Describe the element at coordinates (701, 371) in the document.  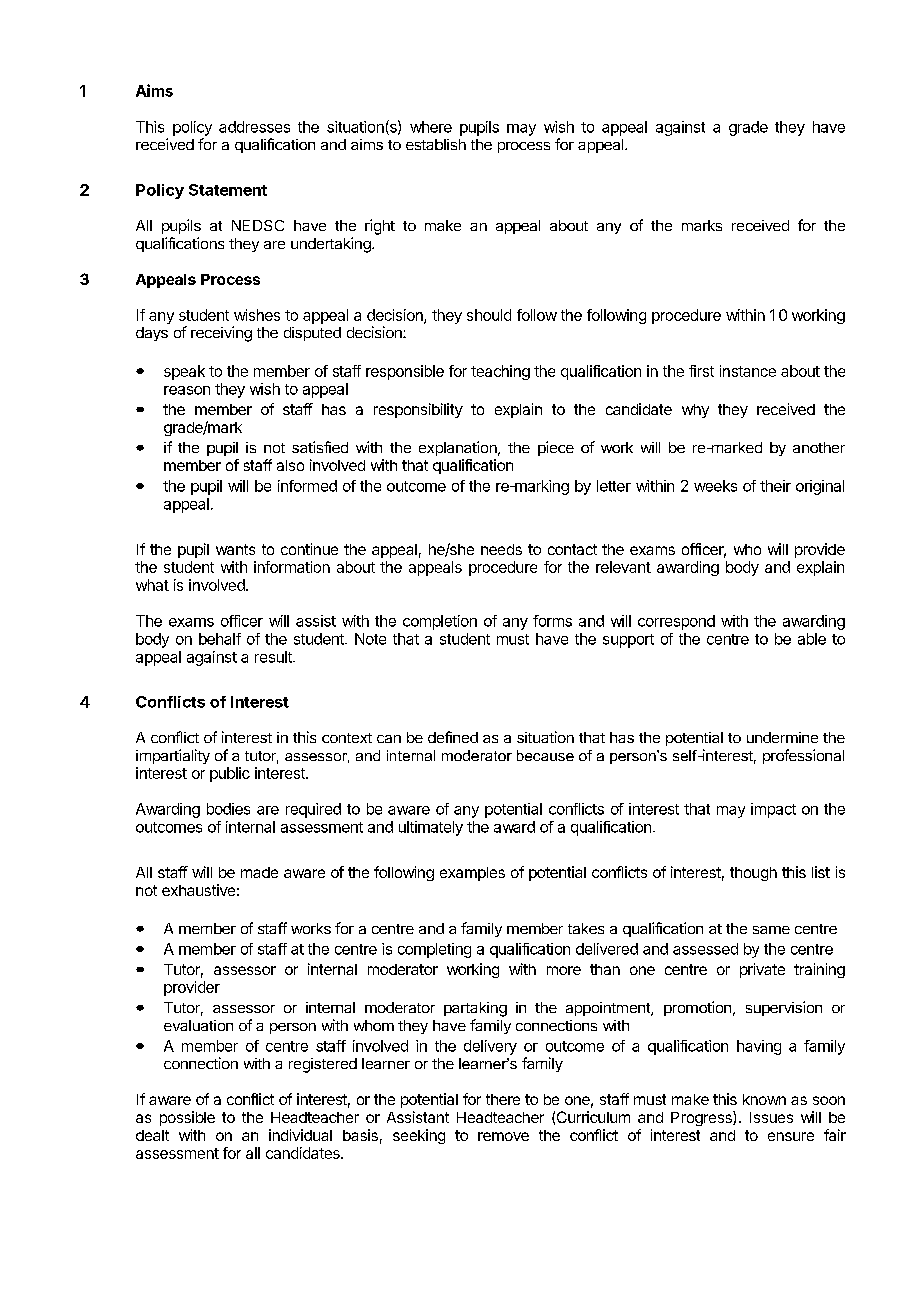
I see `first` at that location.
